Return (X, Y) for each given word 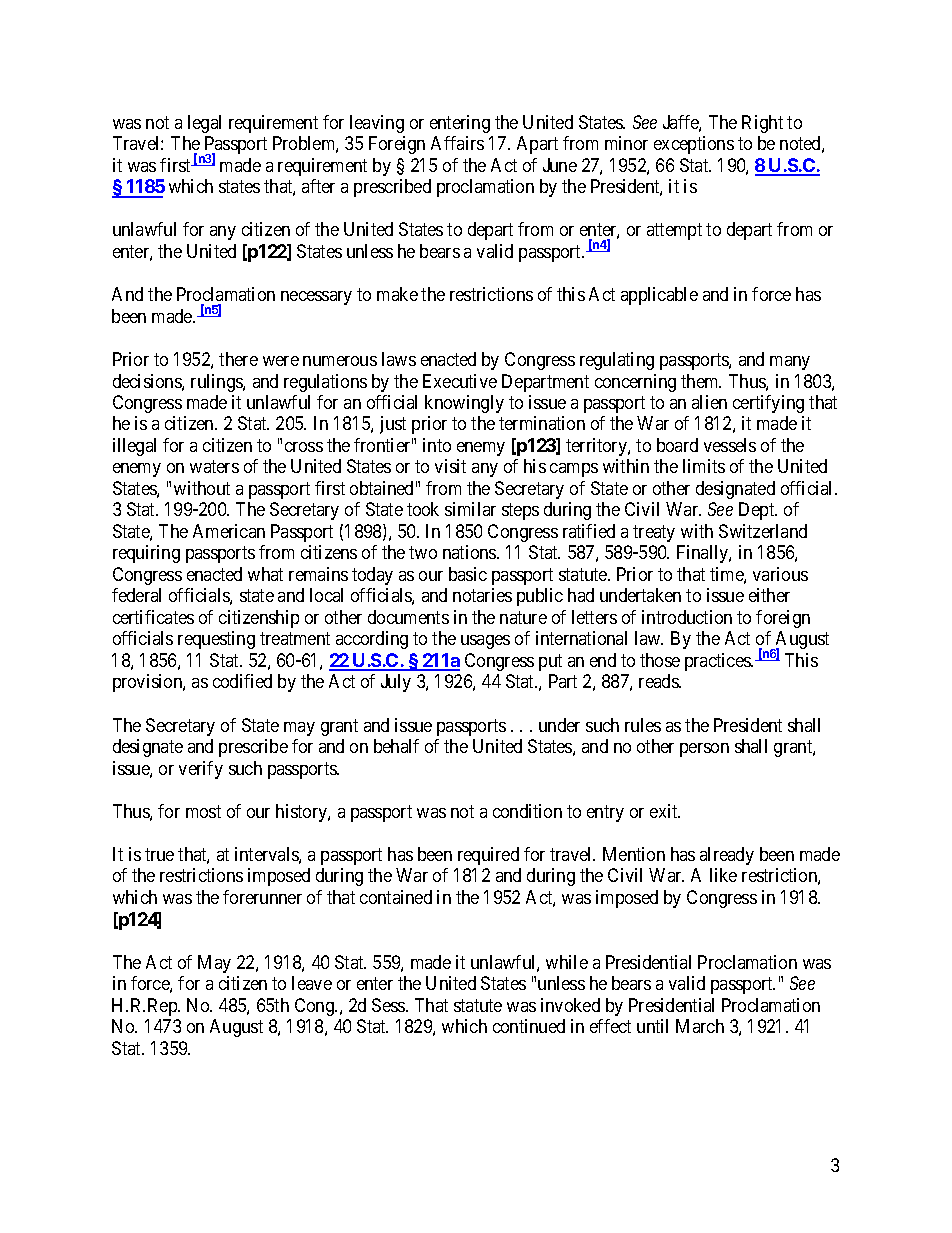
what (265, 574)
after (318, 186)
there (238, 359)
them (701, 381)
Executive (460, 381)
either (769, 595)
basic (468, 574)
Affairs (457, 143)
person (704, 750)
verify (201, 770)
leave (312, 983)
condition (527, 811)
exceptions (694, 145)
